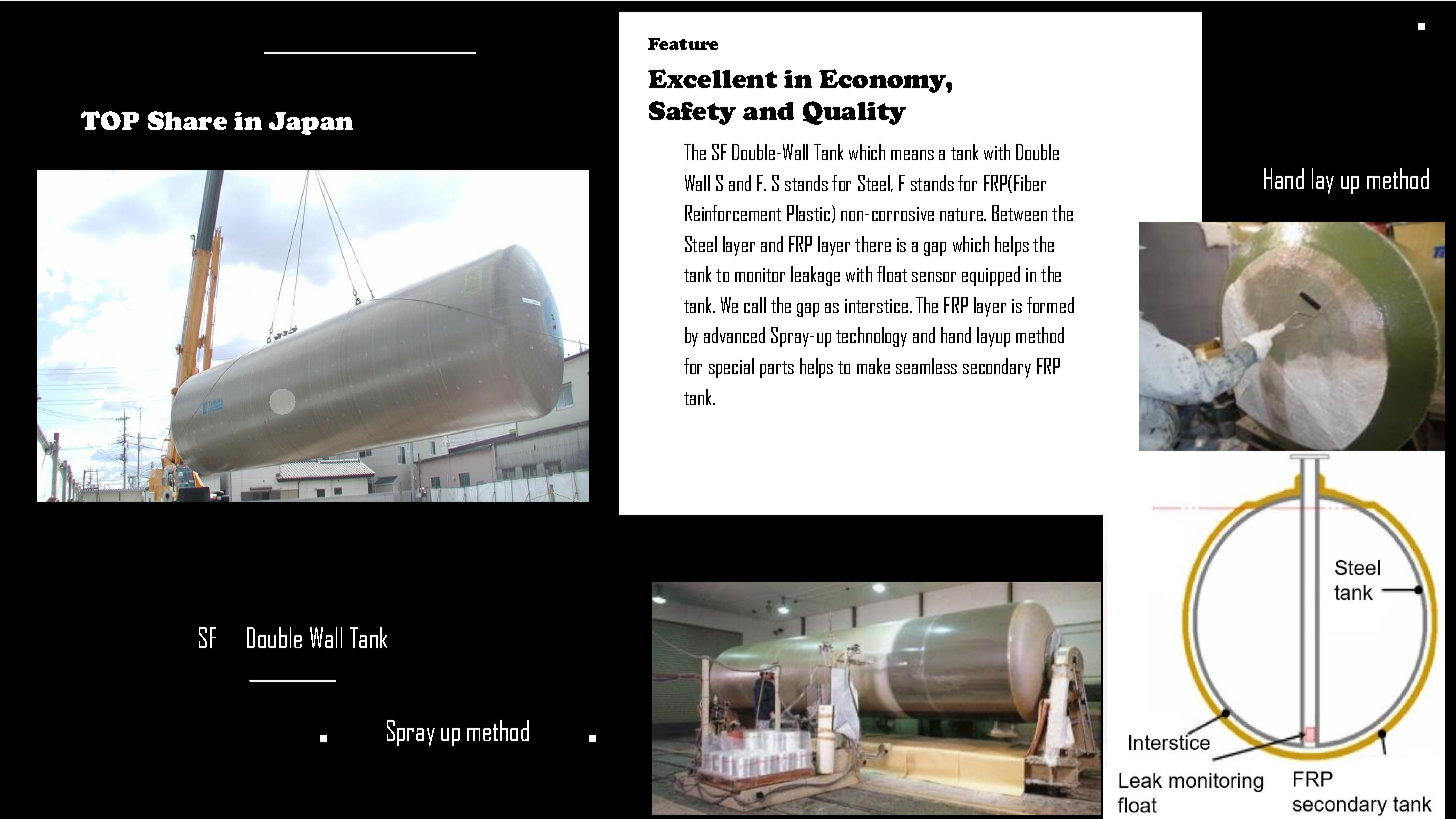 Image resolution: width=1456 pixels, height=819 pixels. Describe the element at coordinates (712, 78) in the image. I see `Excellent` at that location.
